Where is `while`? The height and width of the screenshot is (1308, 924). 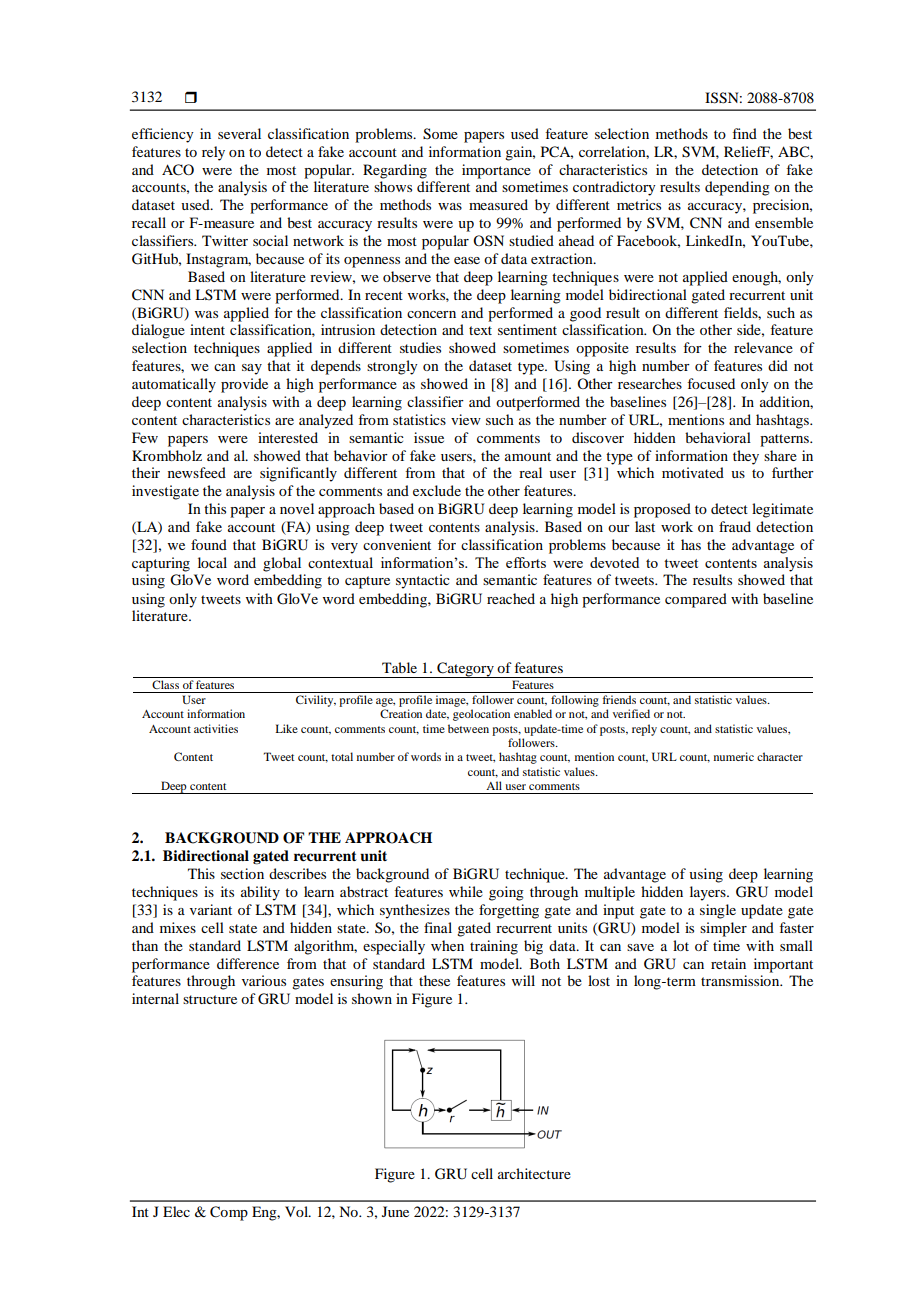
while is located at coordinates (466, 891).
